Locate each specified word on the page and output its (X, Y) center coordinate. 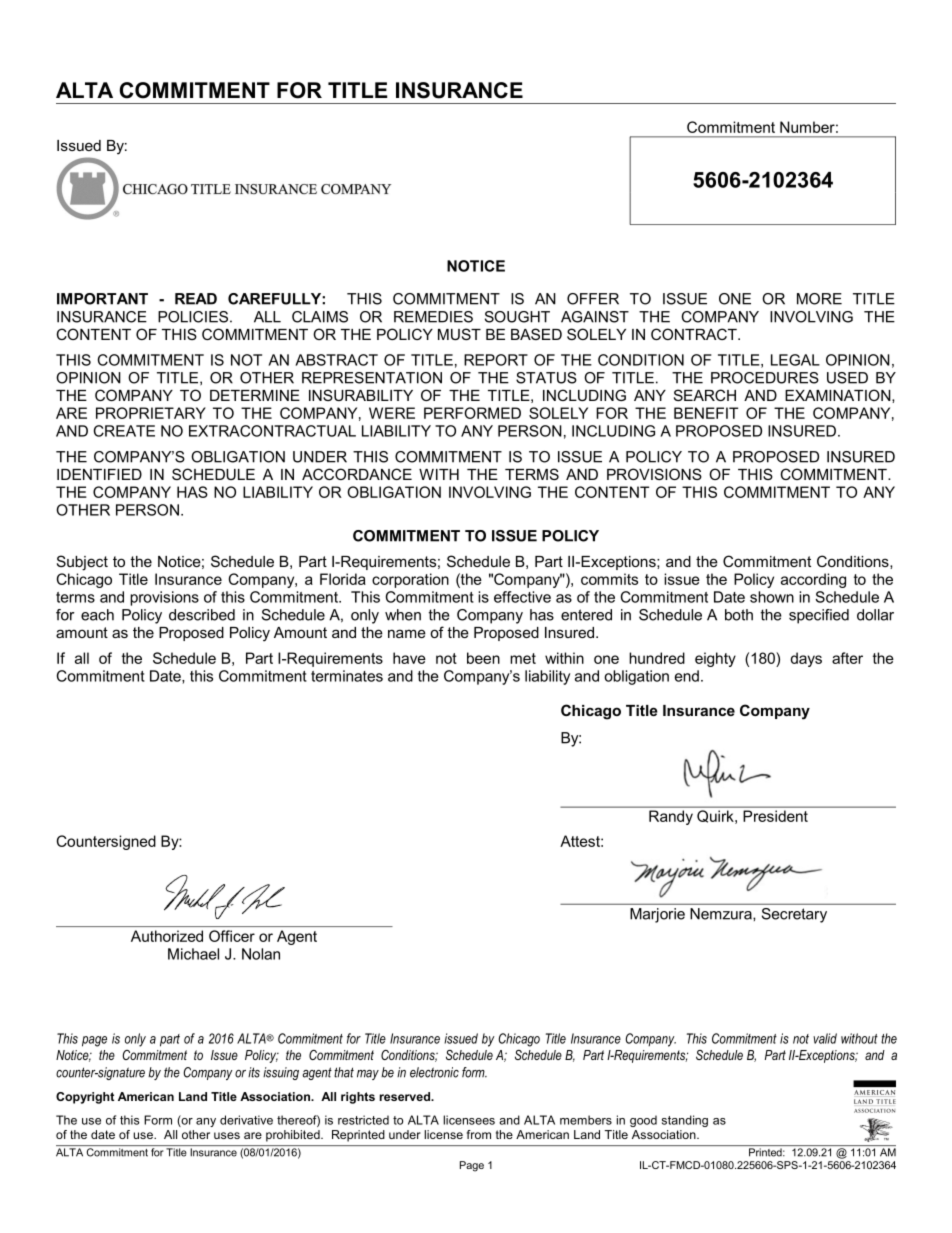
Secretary (794, 915)
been (483, 658)
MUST (459, 334)
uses (227, 1135)
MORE (819, 299)
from (479, 1134)
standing (685, 1121)
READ (196, 299)
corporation (410, 580)
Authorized (167, 936)
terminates (347, 676)
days (806, 659)
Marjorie (657, 915)
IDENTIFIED (99, 474)
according (813, 580)
